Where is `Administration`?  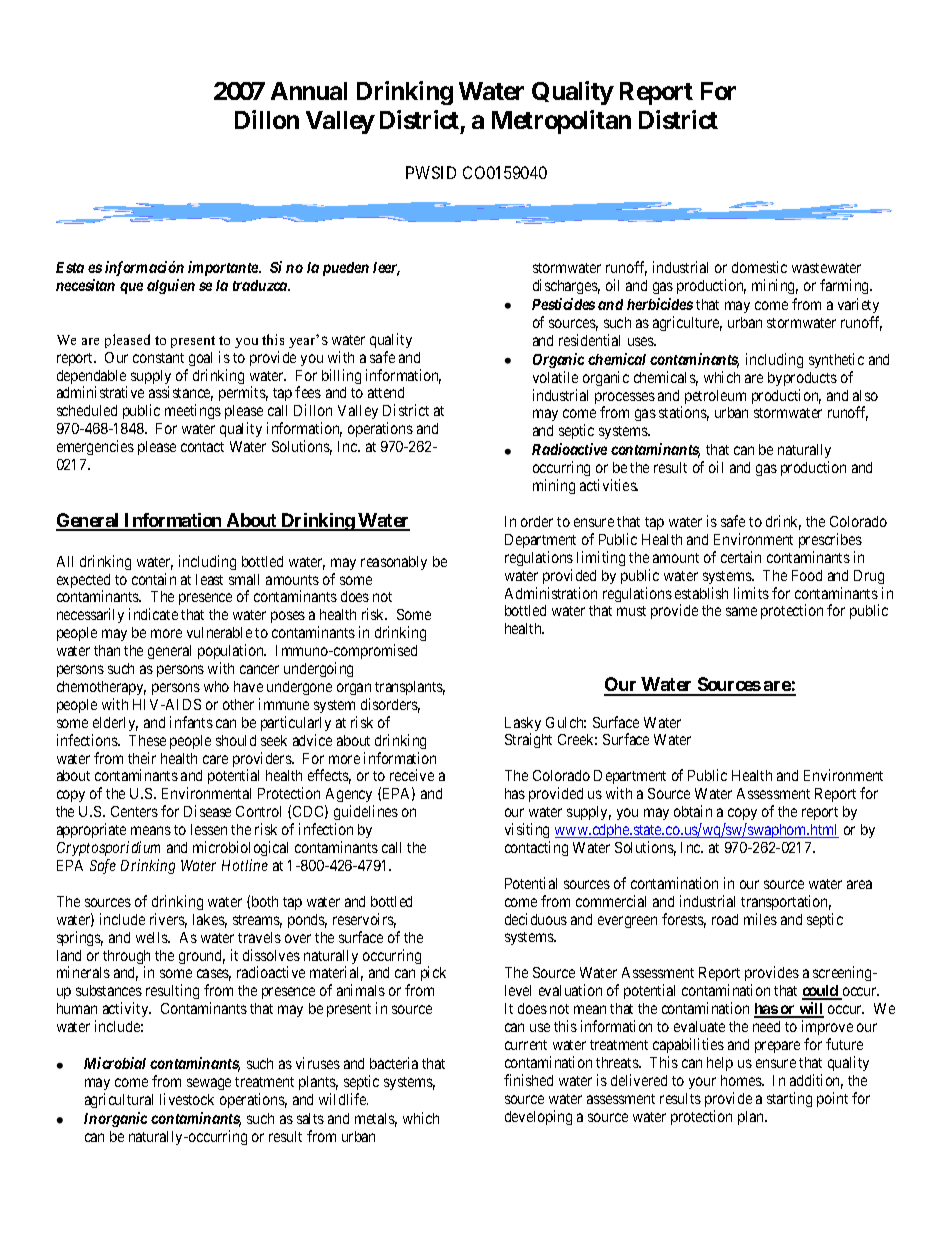 Administration is located at coordinates (551, 593).
